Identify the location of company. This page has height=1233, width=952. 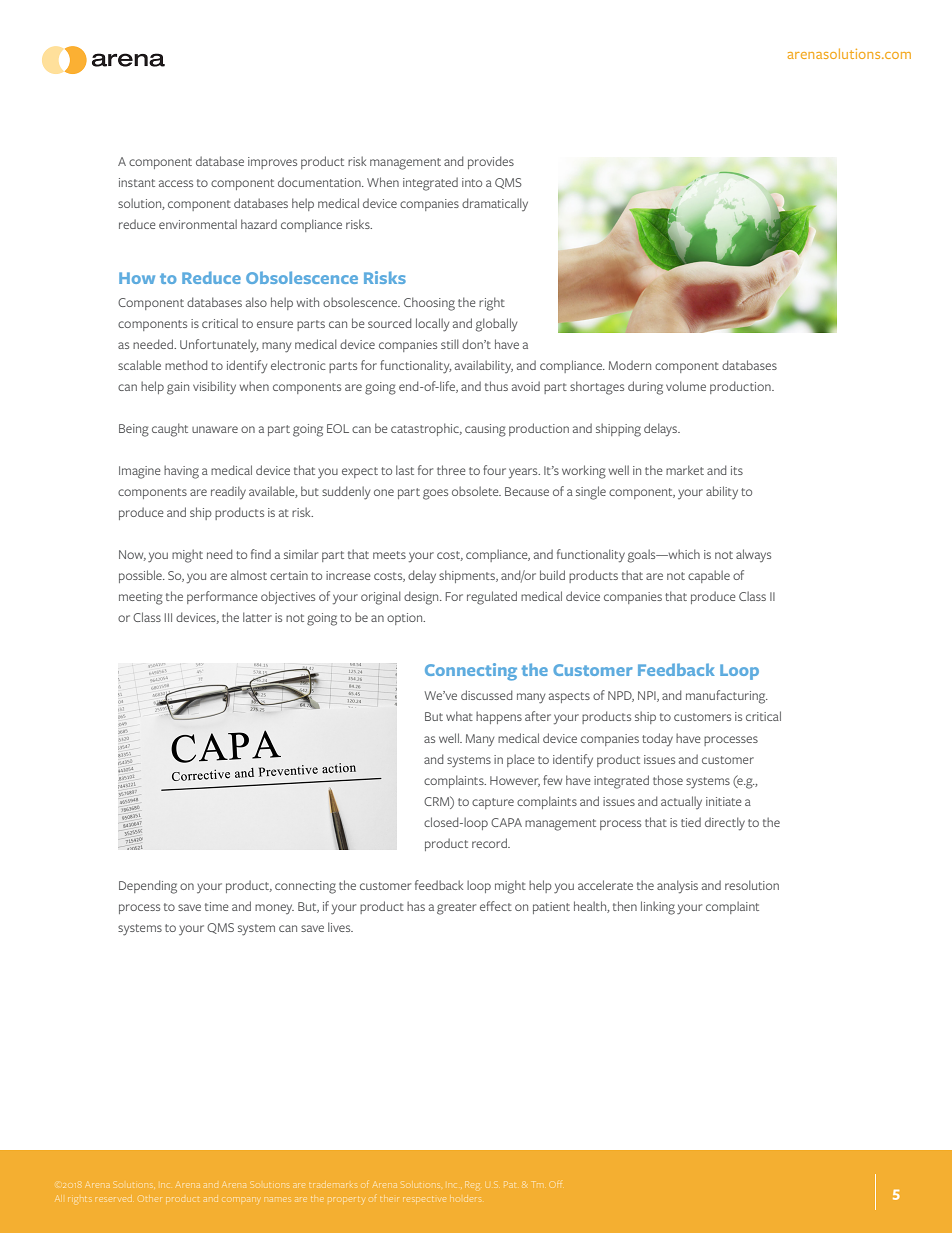
(243, 1199).
